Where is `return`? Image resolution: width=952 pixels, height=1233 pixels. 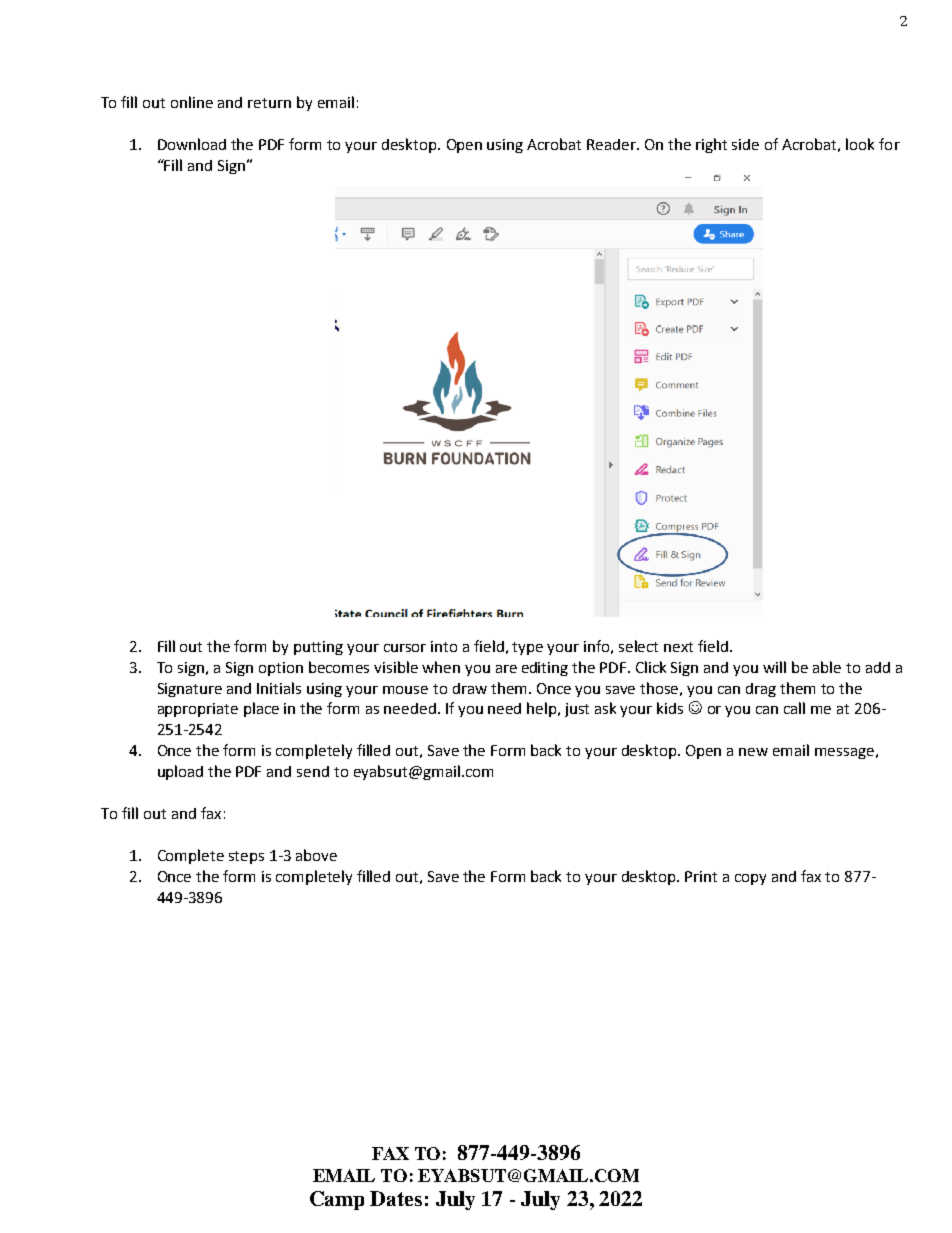 return is located at coordinates (269, 103).
